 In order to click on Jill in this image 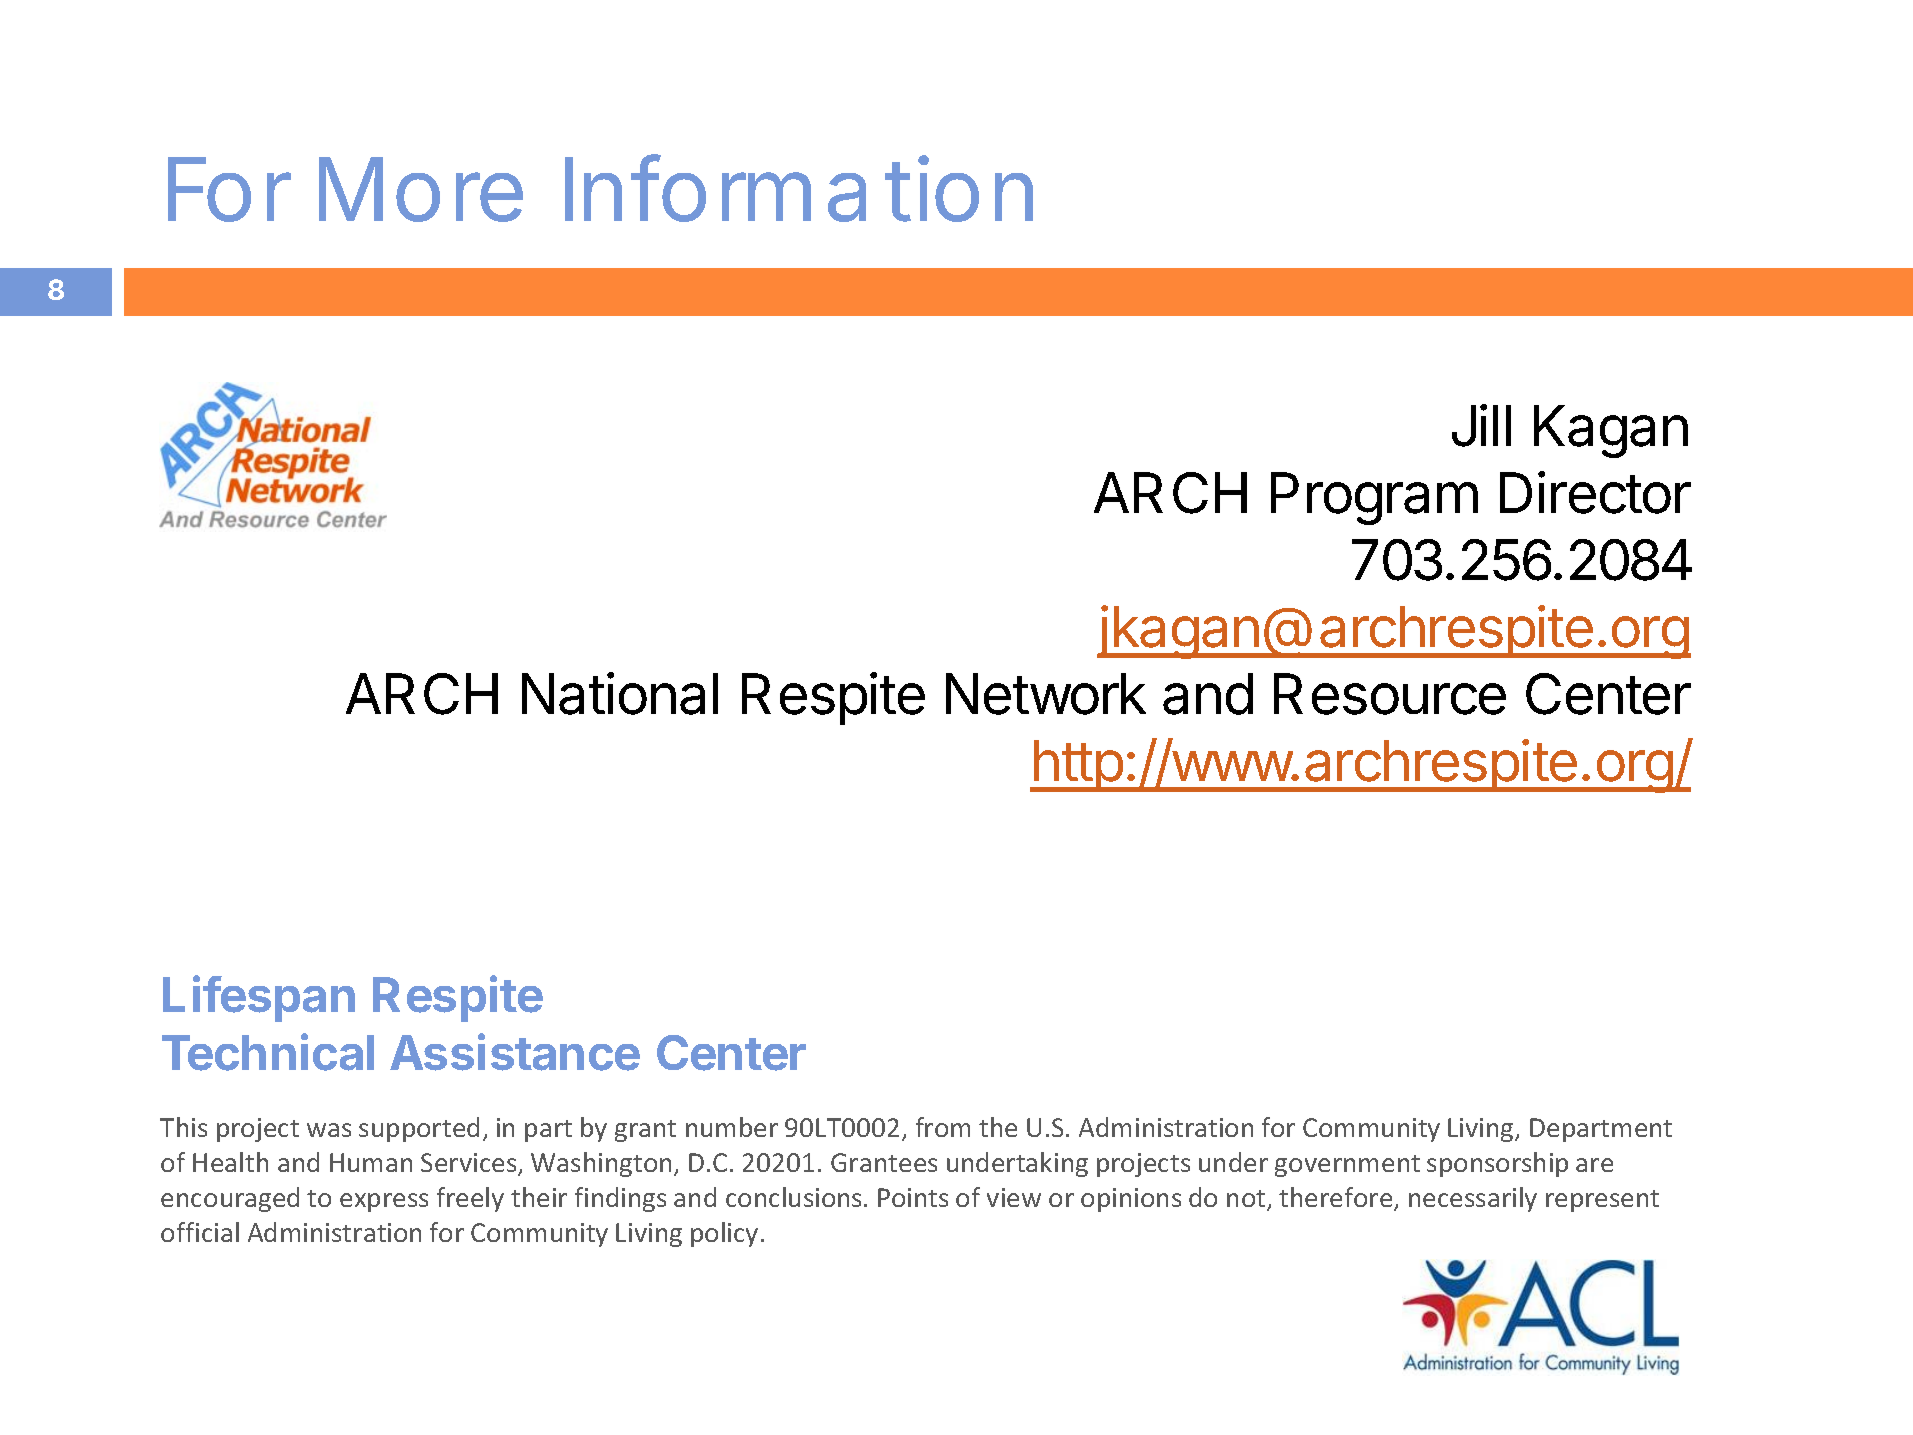, I will do `click(1481, 425)`.
